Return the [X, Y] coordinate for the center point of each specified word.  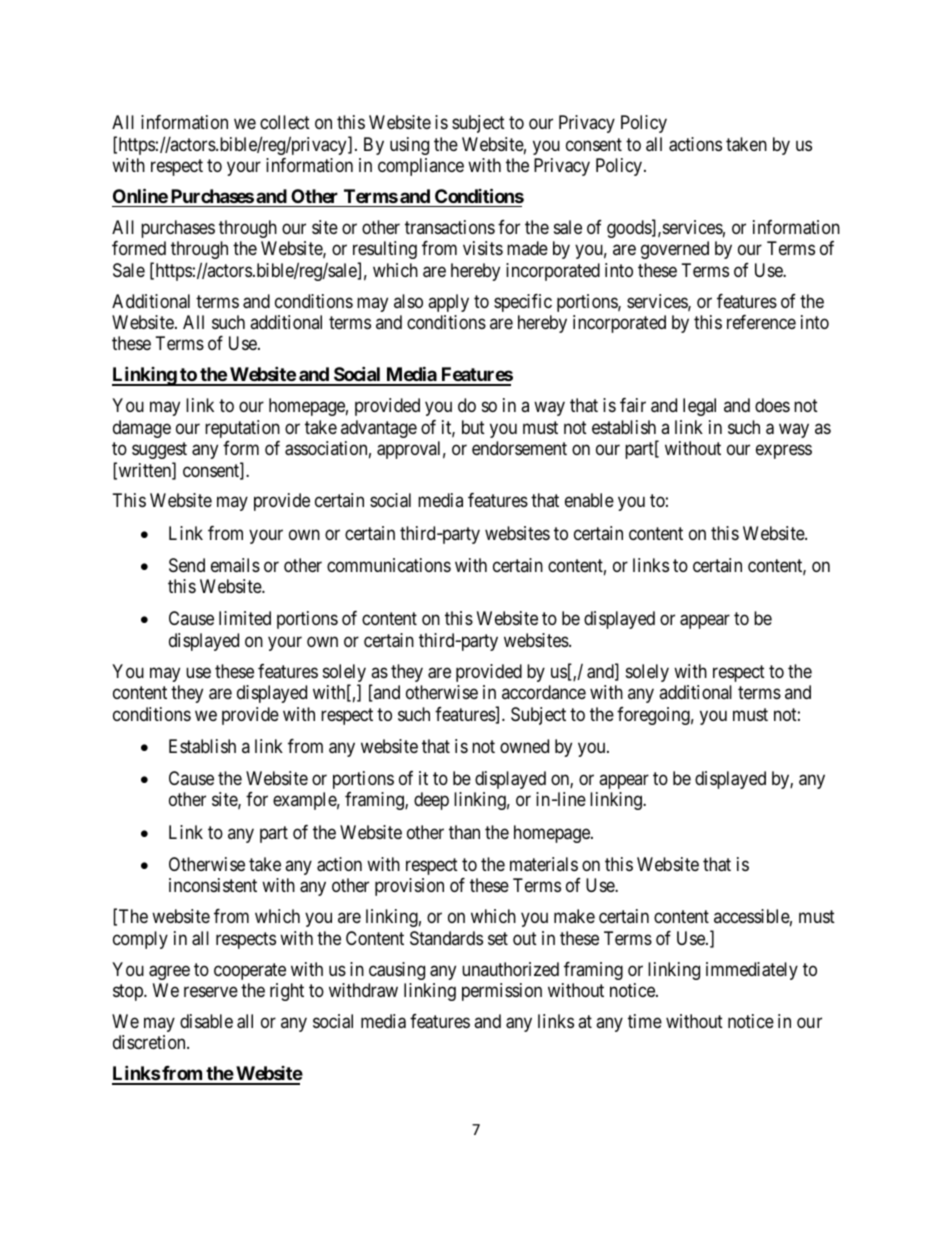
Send [187, 565]
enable [589, 500]
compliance [421, 167]
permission [502, 992]
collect [285, 122]
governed [675, 250]
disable [206, 1021]
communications [389, 565]
